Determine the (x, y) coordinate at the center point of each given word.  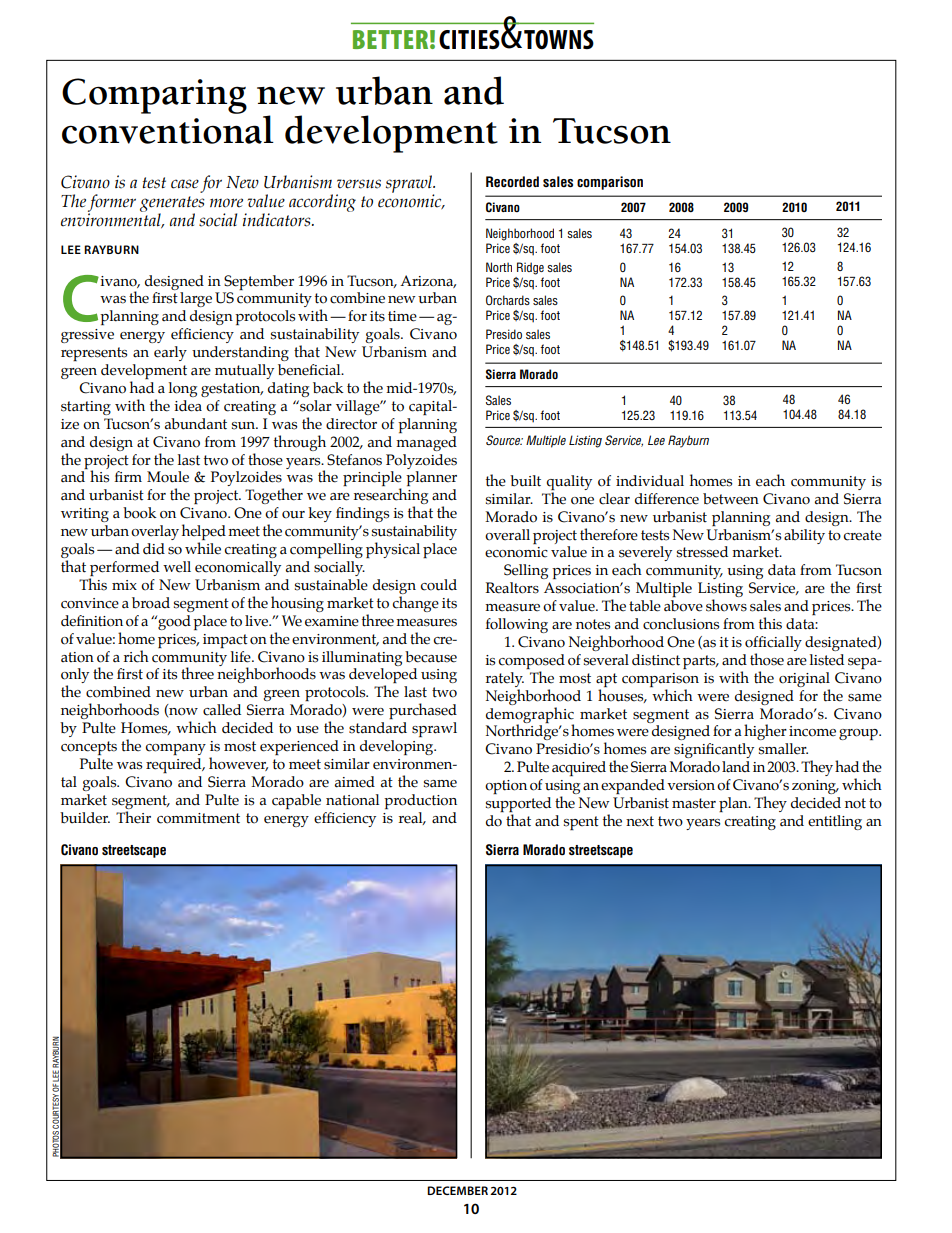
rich (136, 656)
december (457, 1190)
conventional (168, 128)
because (431, 657)
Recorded (512, 182)
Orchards (508, 300)
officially (773, 643)
